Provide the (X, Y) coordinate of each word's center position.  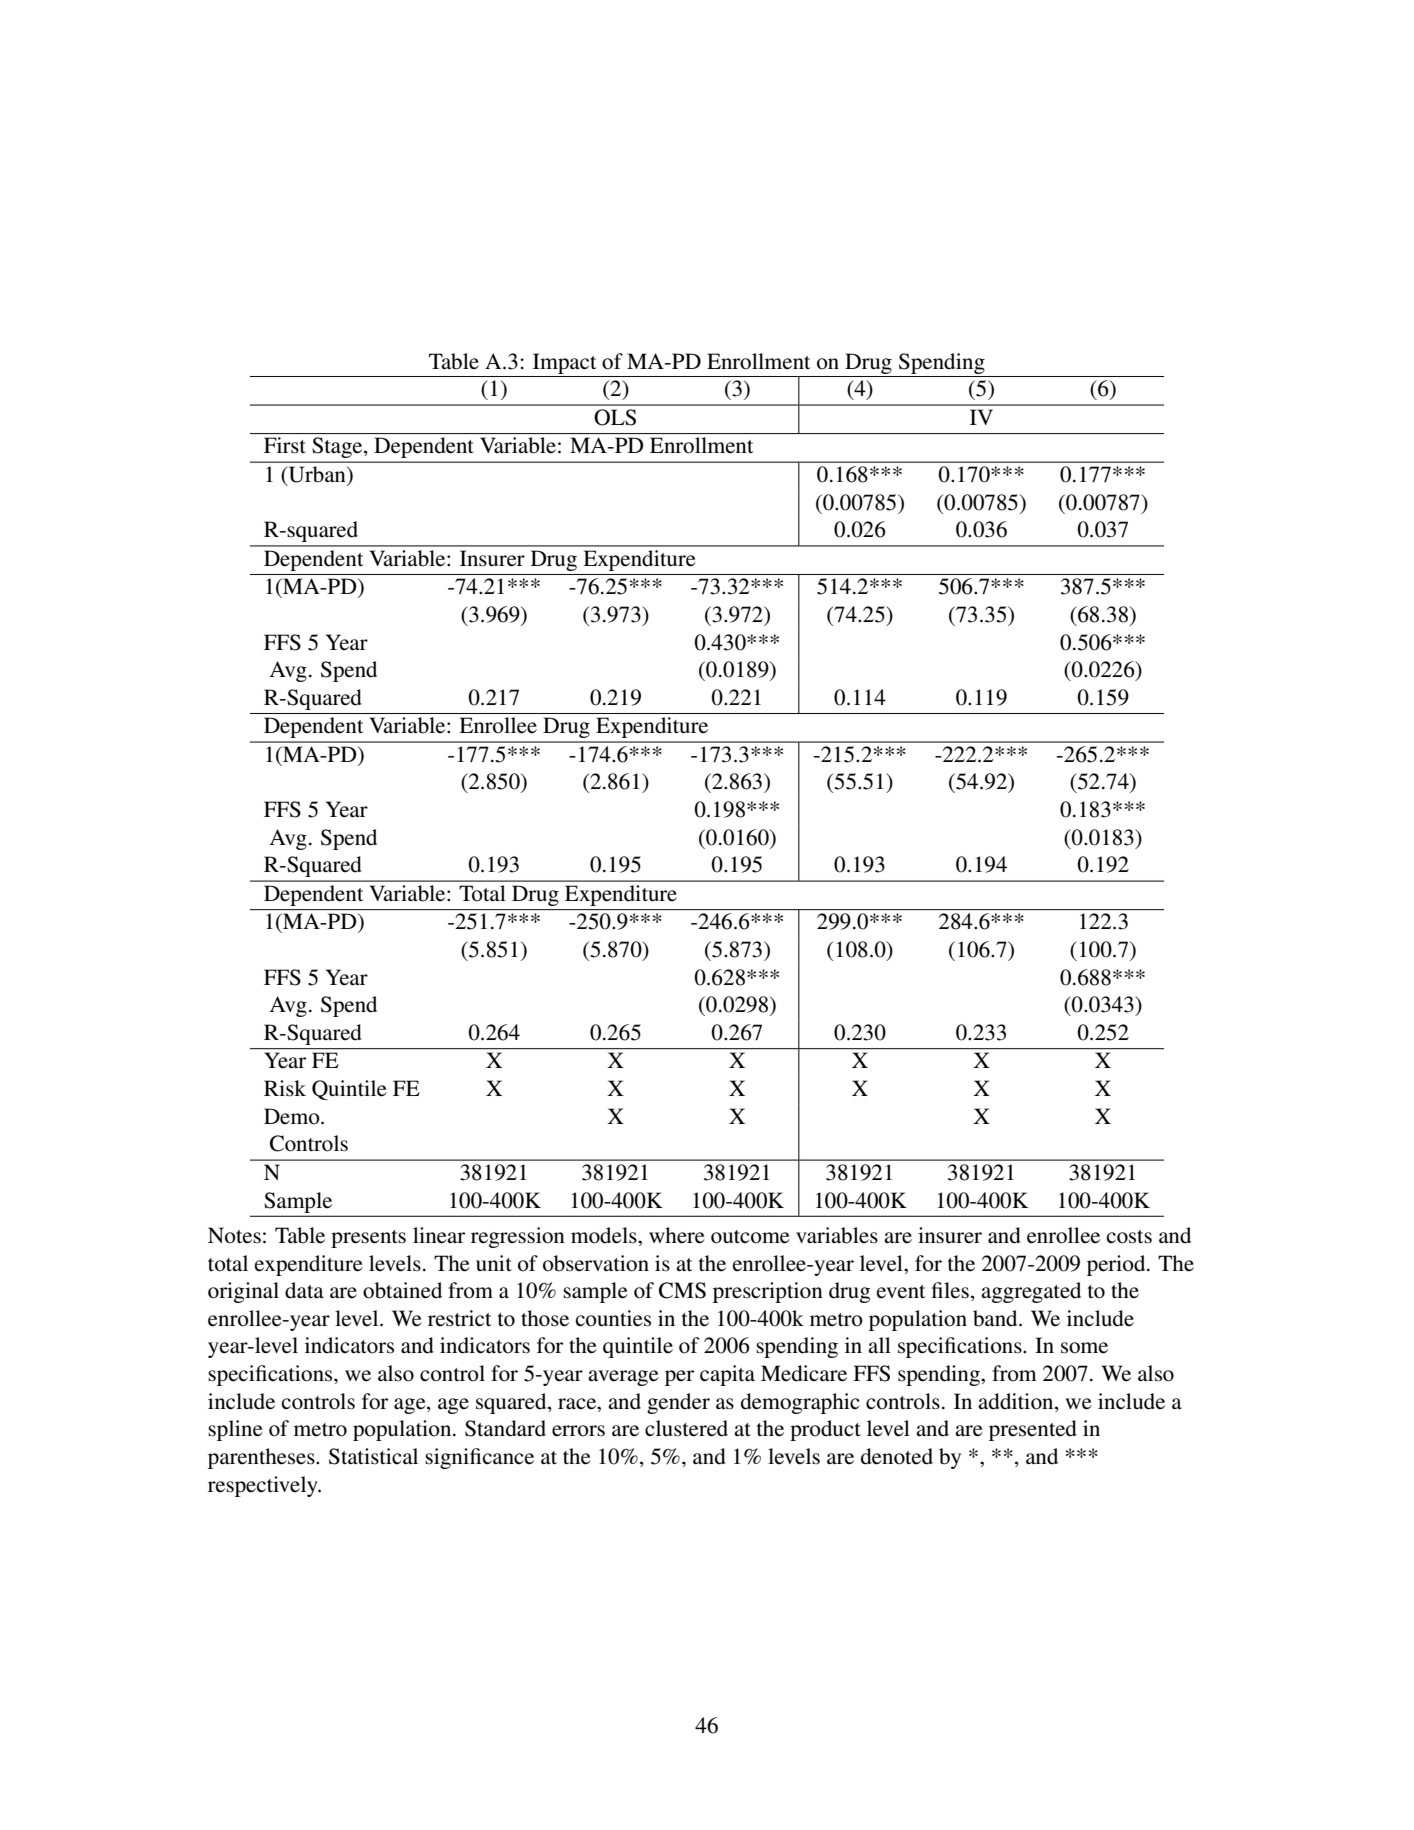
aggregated (1031, 1292)
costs (1129, 1237)
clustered (686, 1428)
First (285, 445)
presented (1033, 1430)
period (1117, 1265)
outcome (750, 1237)
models (605, 1235)
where (677, 1235)
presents (368, 1239)
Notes (234, 1235)
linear (439, 1235)
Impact (564, 363)
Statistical (373, 1456)
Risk (285, 1088)
